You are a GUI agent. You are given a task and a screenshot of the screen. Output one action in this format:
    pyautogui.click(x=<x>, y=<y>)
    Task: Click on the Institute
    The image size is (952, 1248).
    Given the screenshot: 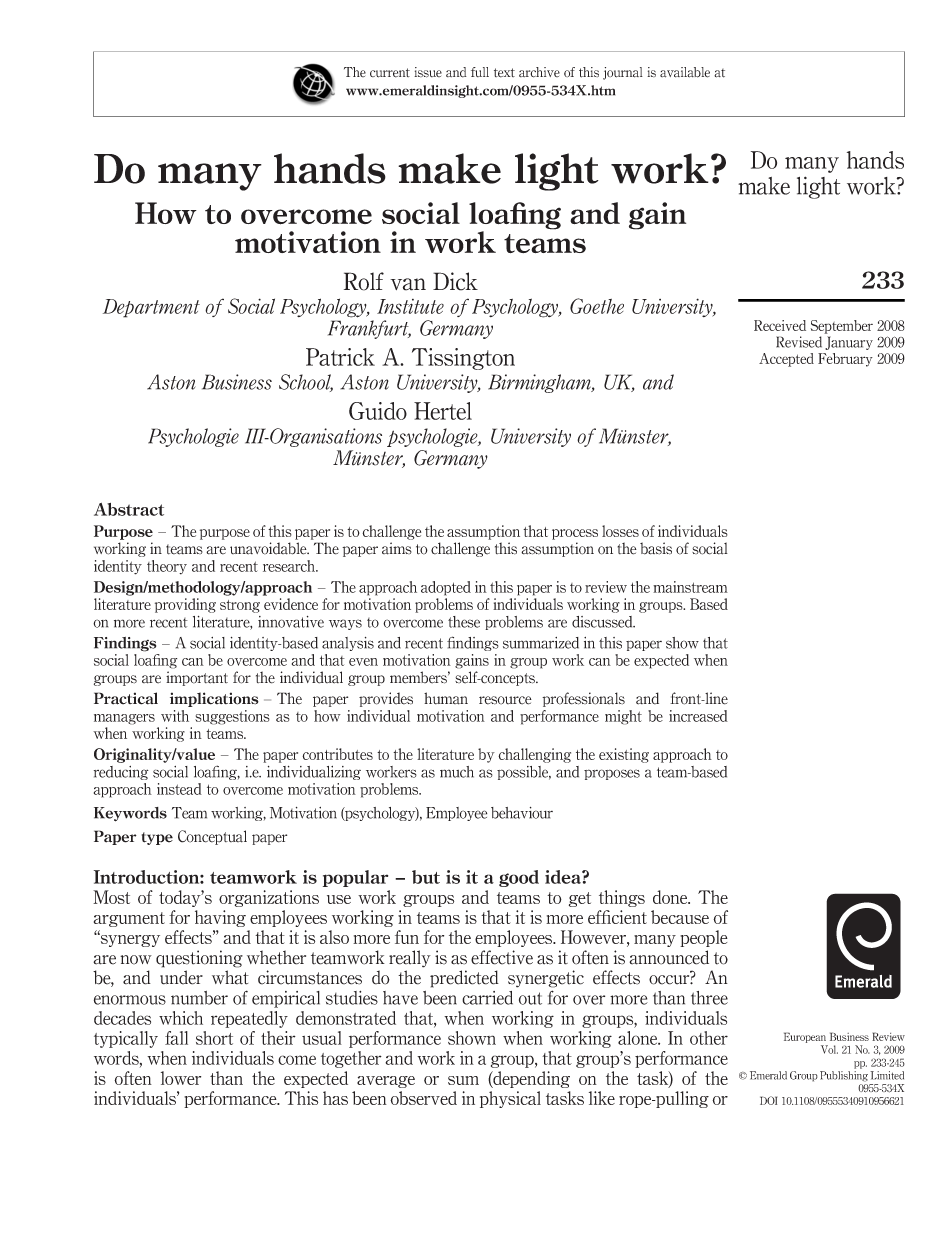 What is the action you would take?
    pyautogui.click(x=410, y=306)
